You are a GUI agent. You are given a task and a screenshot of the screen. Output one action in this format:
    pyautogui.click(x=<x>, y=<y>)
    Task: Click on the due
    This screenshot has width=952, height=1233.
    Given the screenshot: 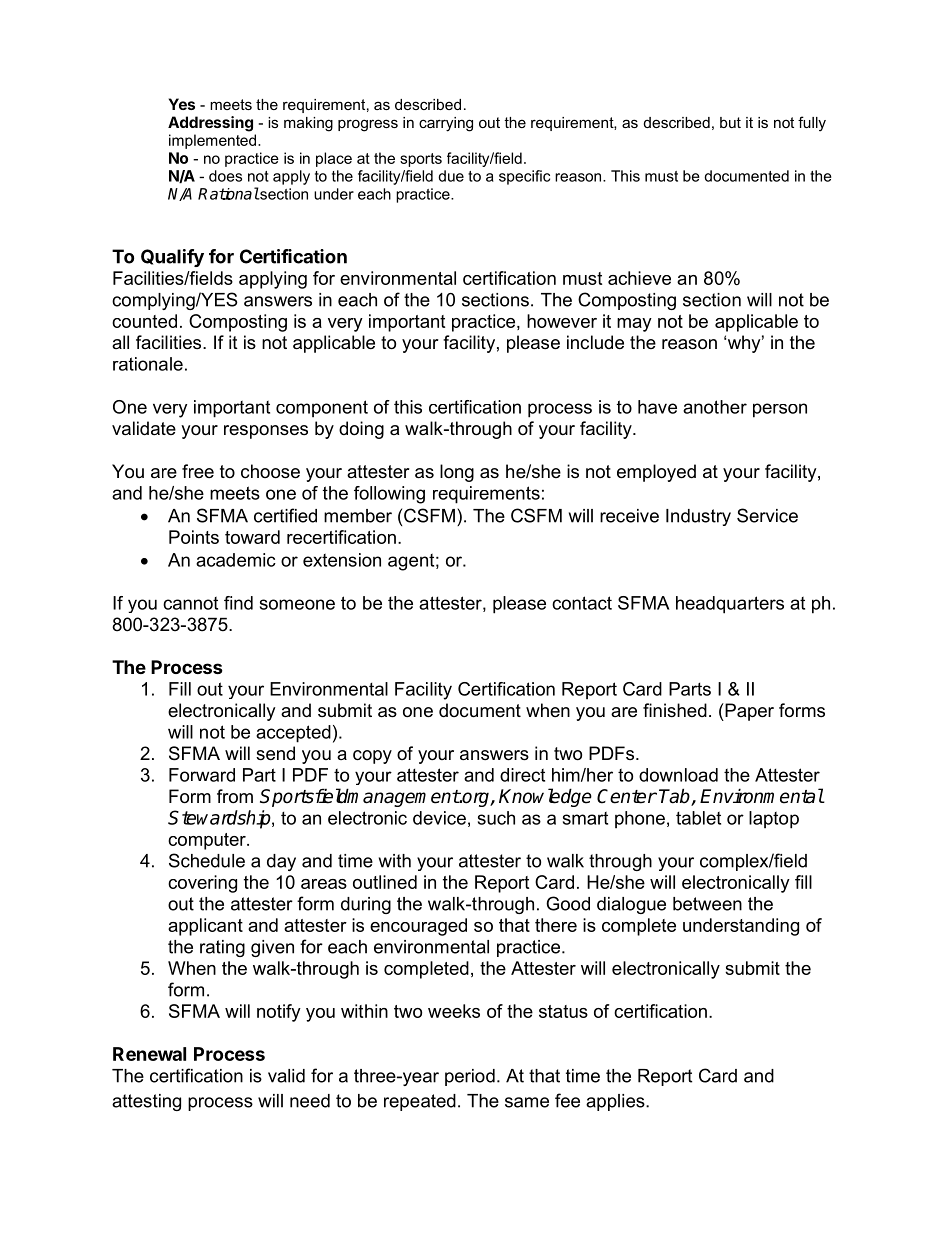 What is the action you would take?
    pyautogui.click(x=451, y=176)
